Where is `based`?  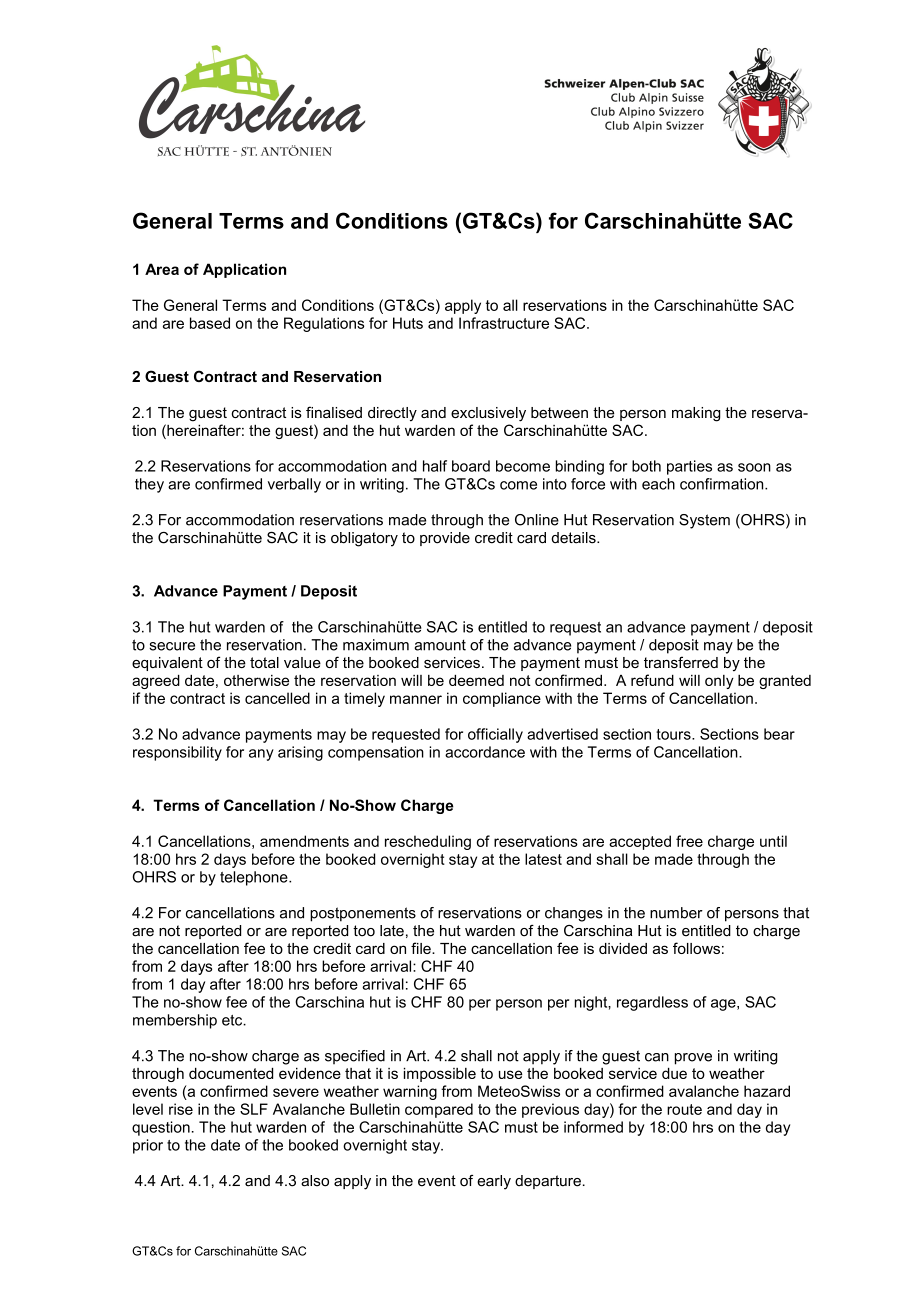
based is located at coordinates (210, 323).
